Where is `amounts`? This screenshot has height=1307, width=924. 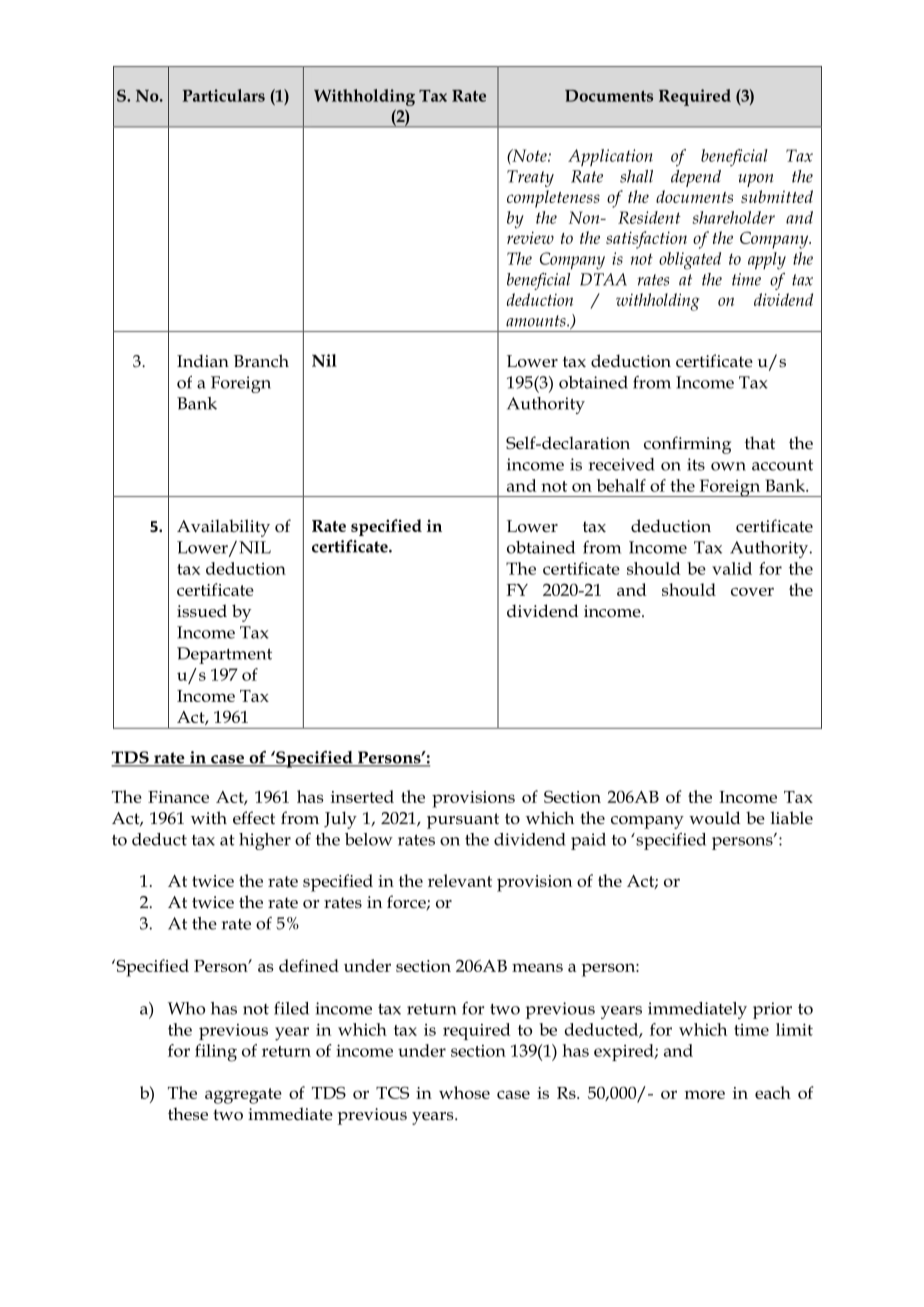
amounts is located at coordinates (537, 321).
